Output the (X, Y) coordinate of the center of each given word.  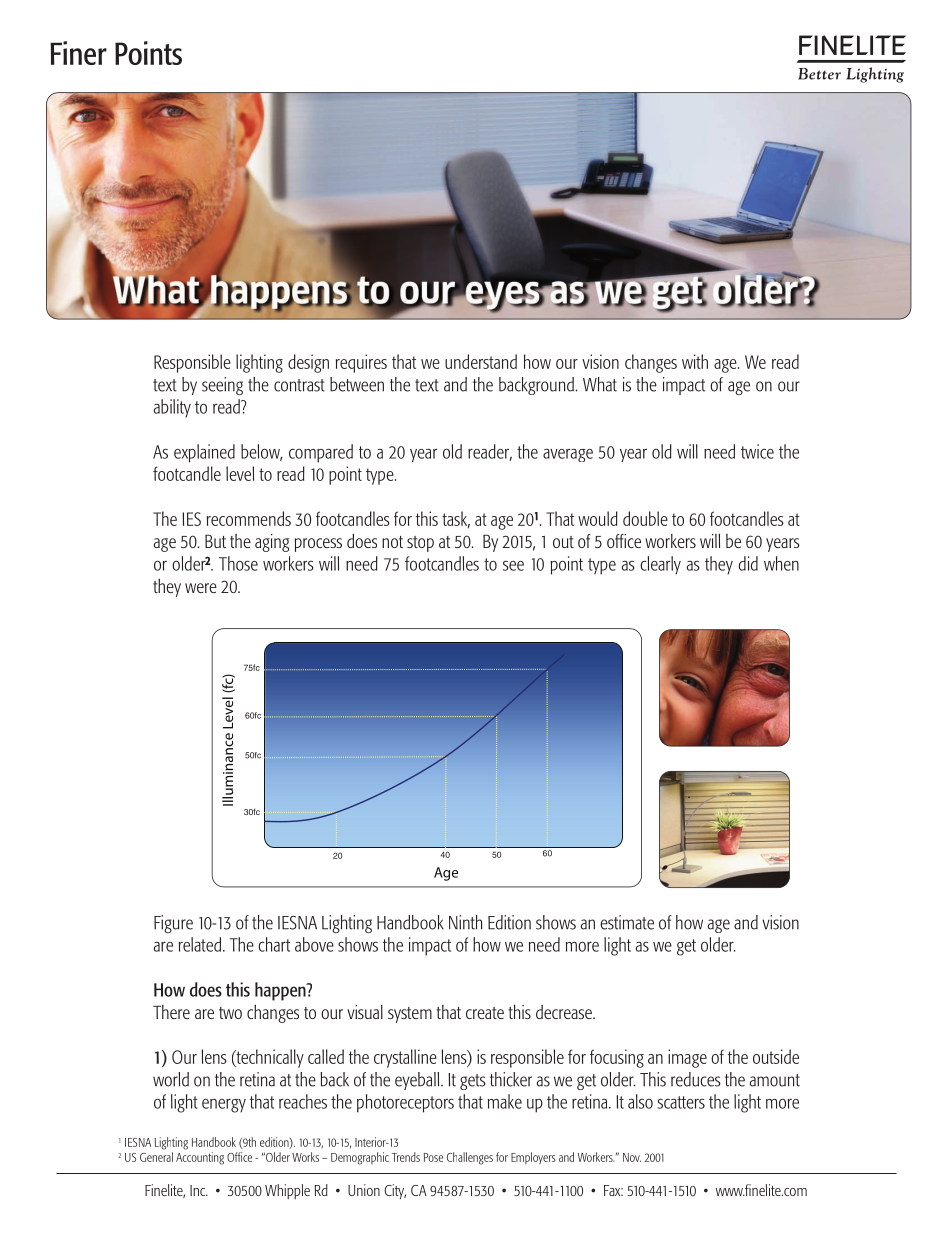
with (695, 361)
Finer (78, 53)
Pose (433, 1157)
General (156, 1157)
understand (481, 361)
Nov (632, 1157)
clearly (660, 565)
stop (420, 544)
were (201, 588)
